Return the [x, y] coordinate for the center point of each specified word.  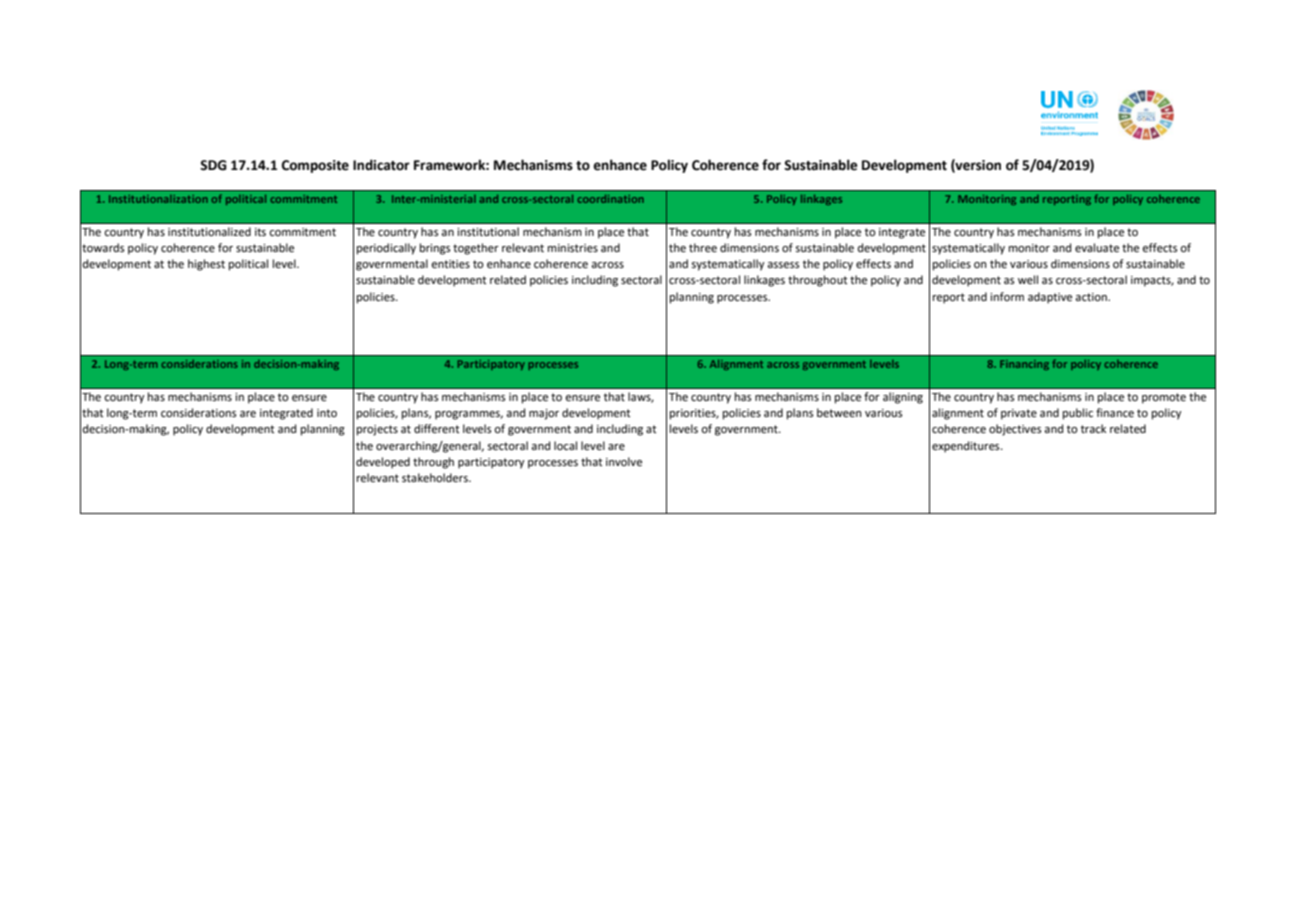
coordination [611, 199]
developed [383, 463]
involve [624, 462]
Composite [315, 166]
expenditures [967, 447]
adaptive [1050, 298]
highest [206, 265]
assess [783, 265]
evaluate [1097, 248]
